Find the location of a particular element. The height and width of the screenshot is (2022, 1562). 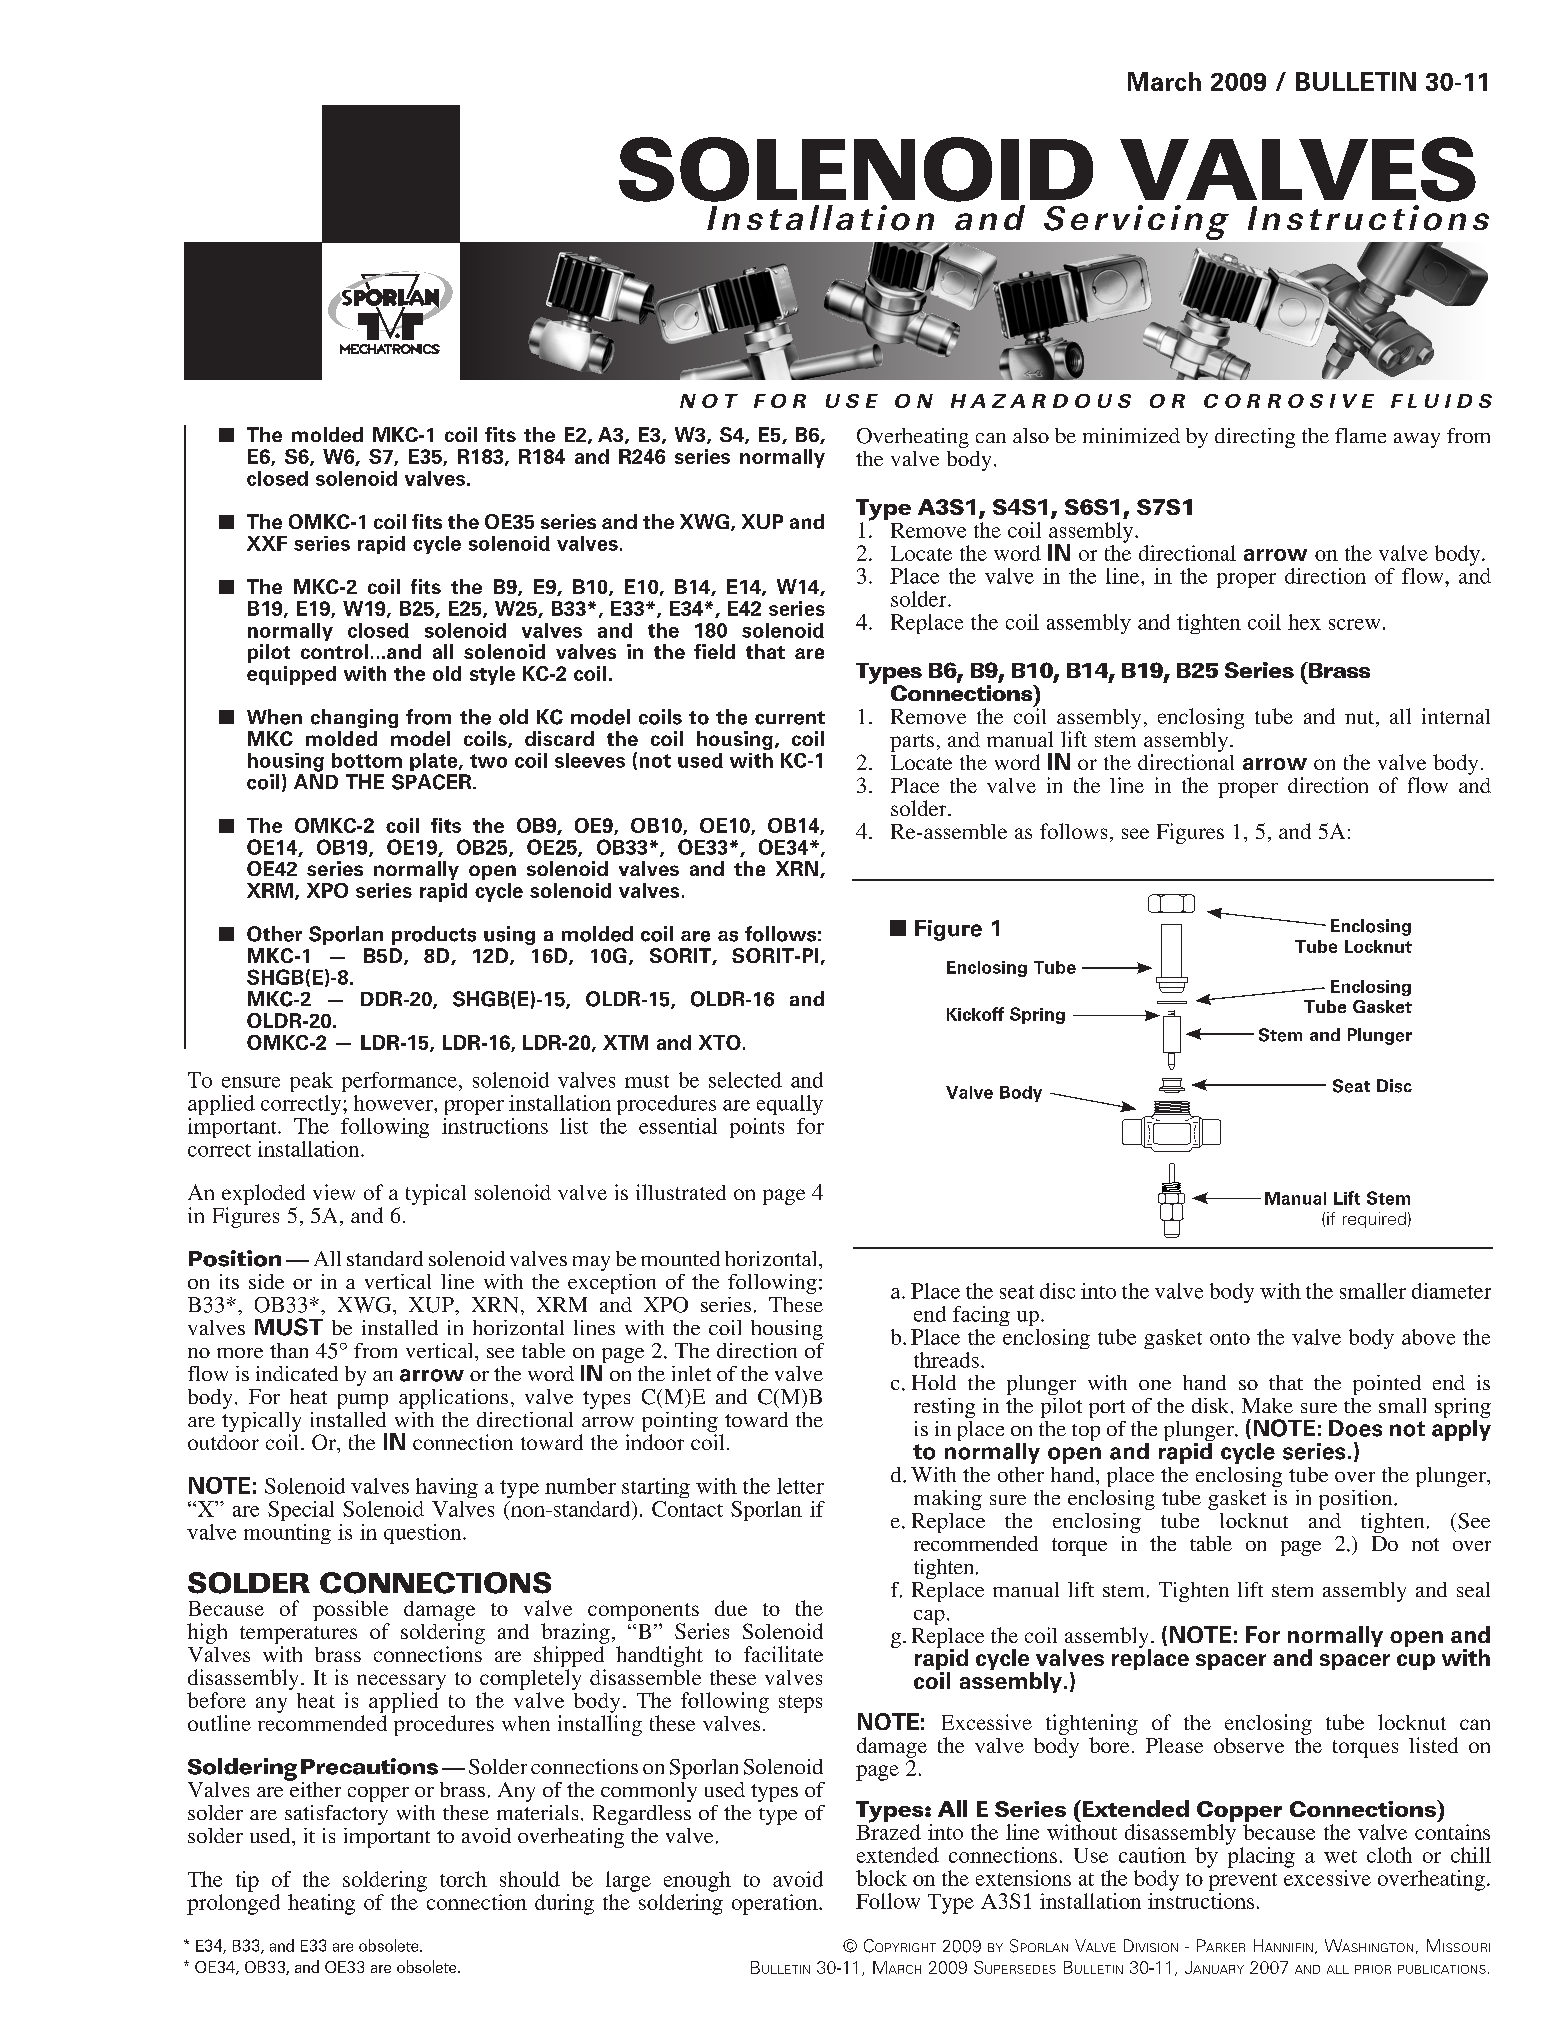

products is located at coordinates (434, 935).
